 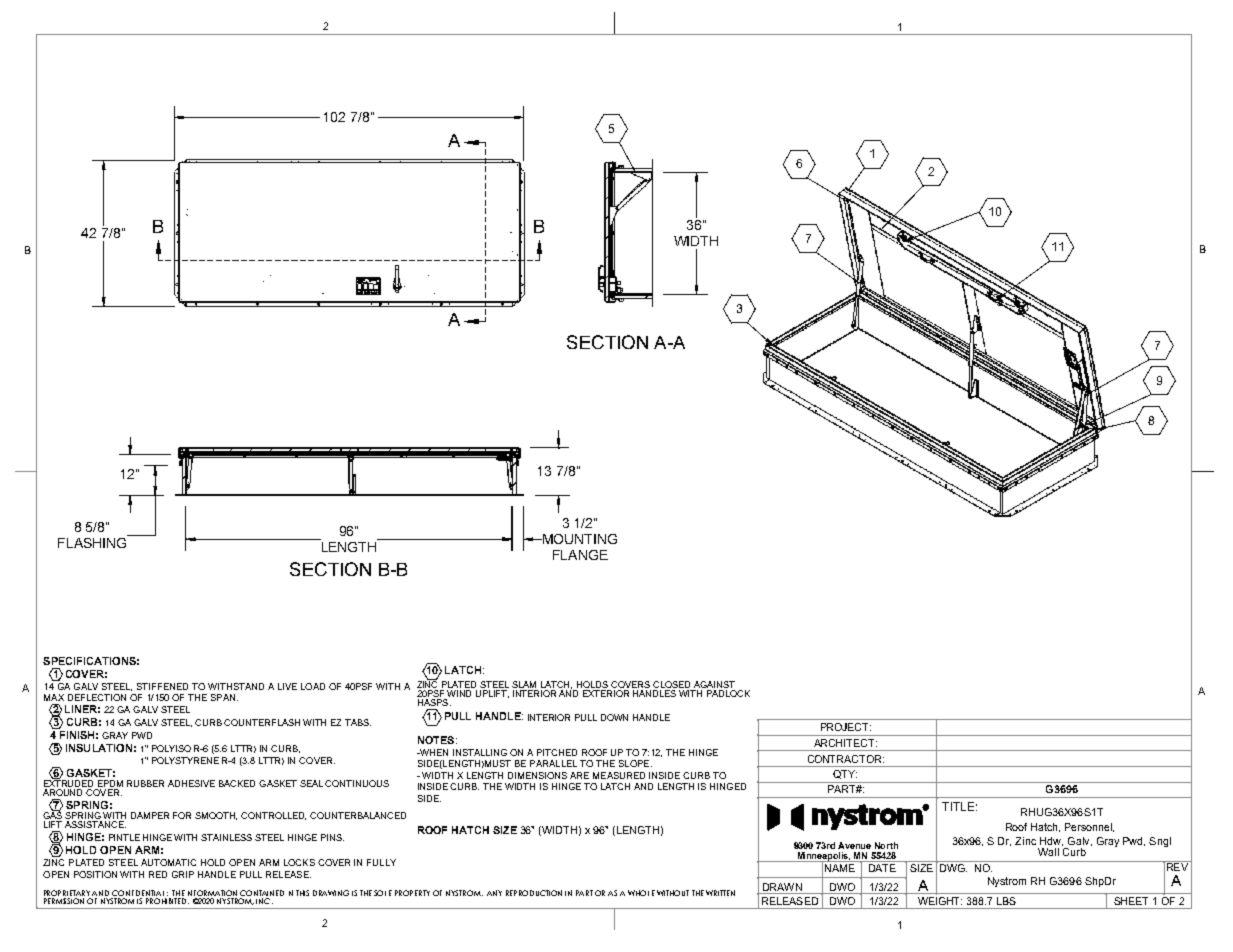 I want to click on ANY, so click(x=494, y=893).
